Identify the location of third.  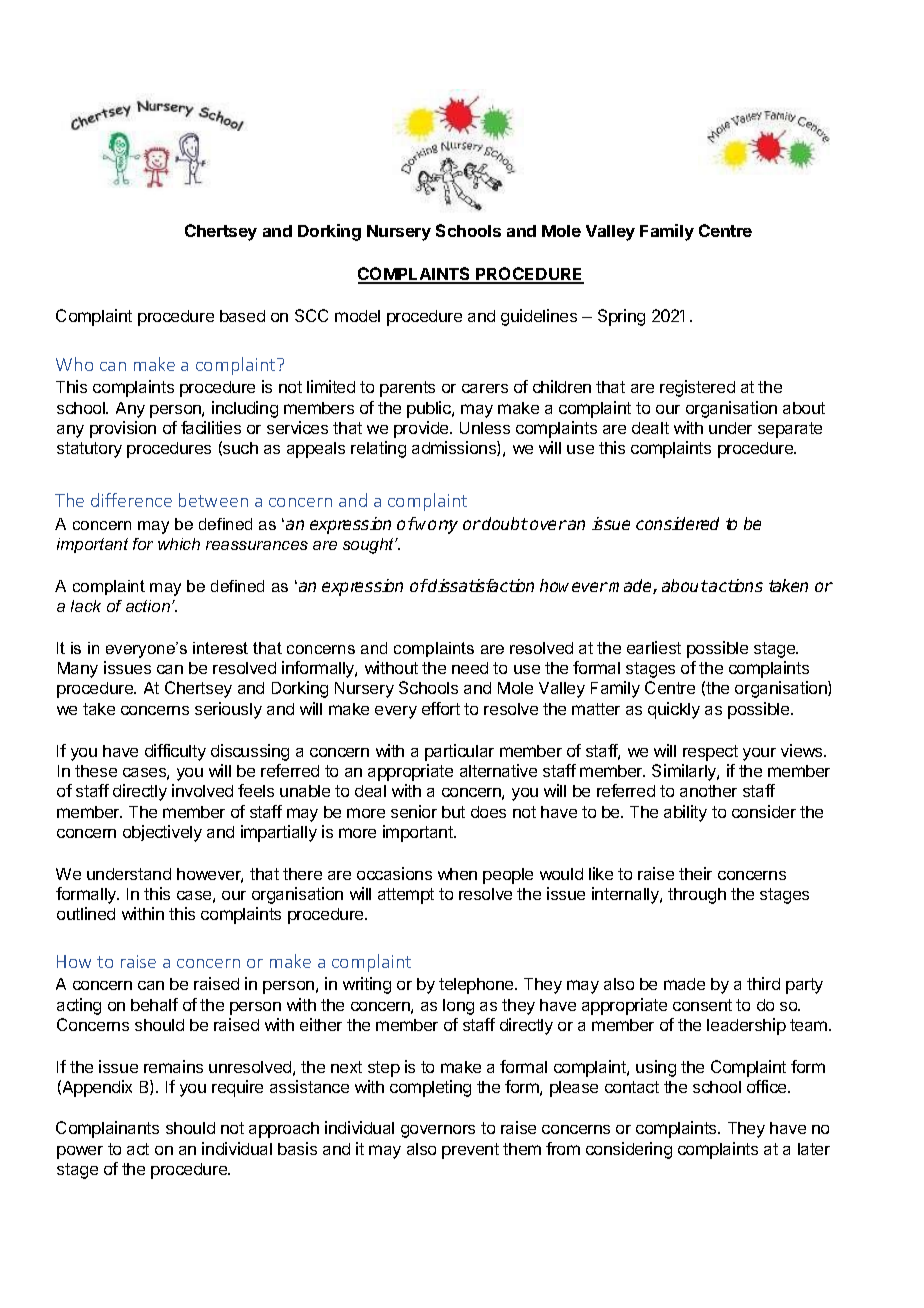
(763, 983).
